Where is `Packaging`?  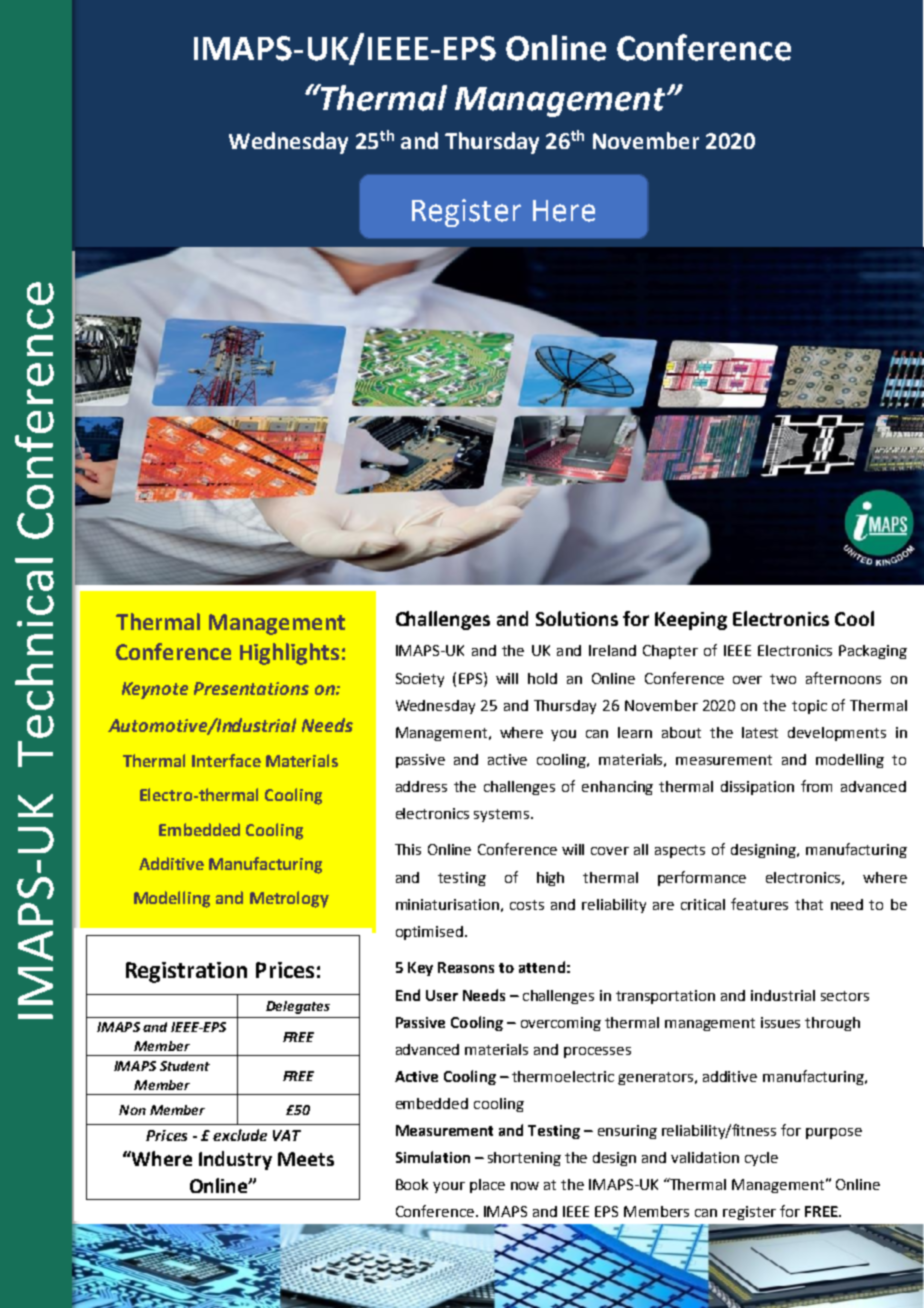
Packaging is located at coordinates (873, 652).
